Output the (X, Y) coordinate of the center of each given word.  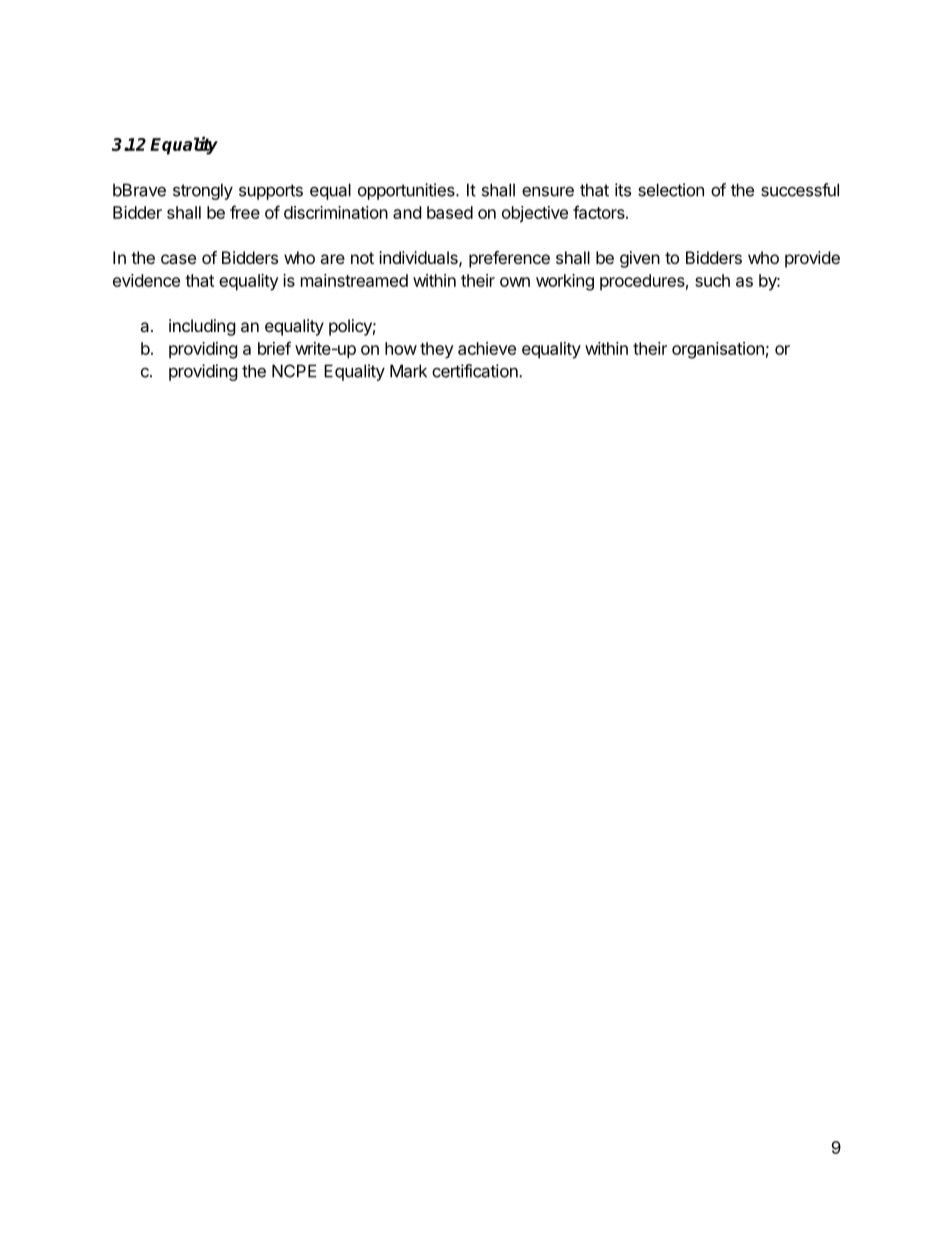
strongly (203, 191)
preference (509, 259)
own (515, 282)
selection (671, 190)
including (202, 327)
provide (812, 259)
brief (274, 348)
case (178, 259)
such (712, 280)
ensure (548, 191)
